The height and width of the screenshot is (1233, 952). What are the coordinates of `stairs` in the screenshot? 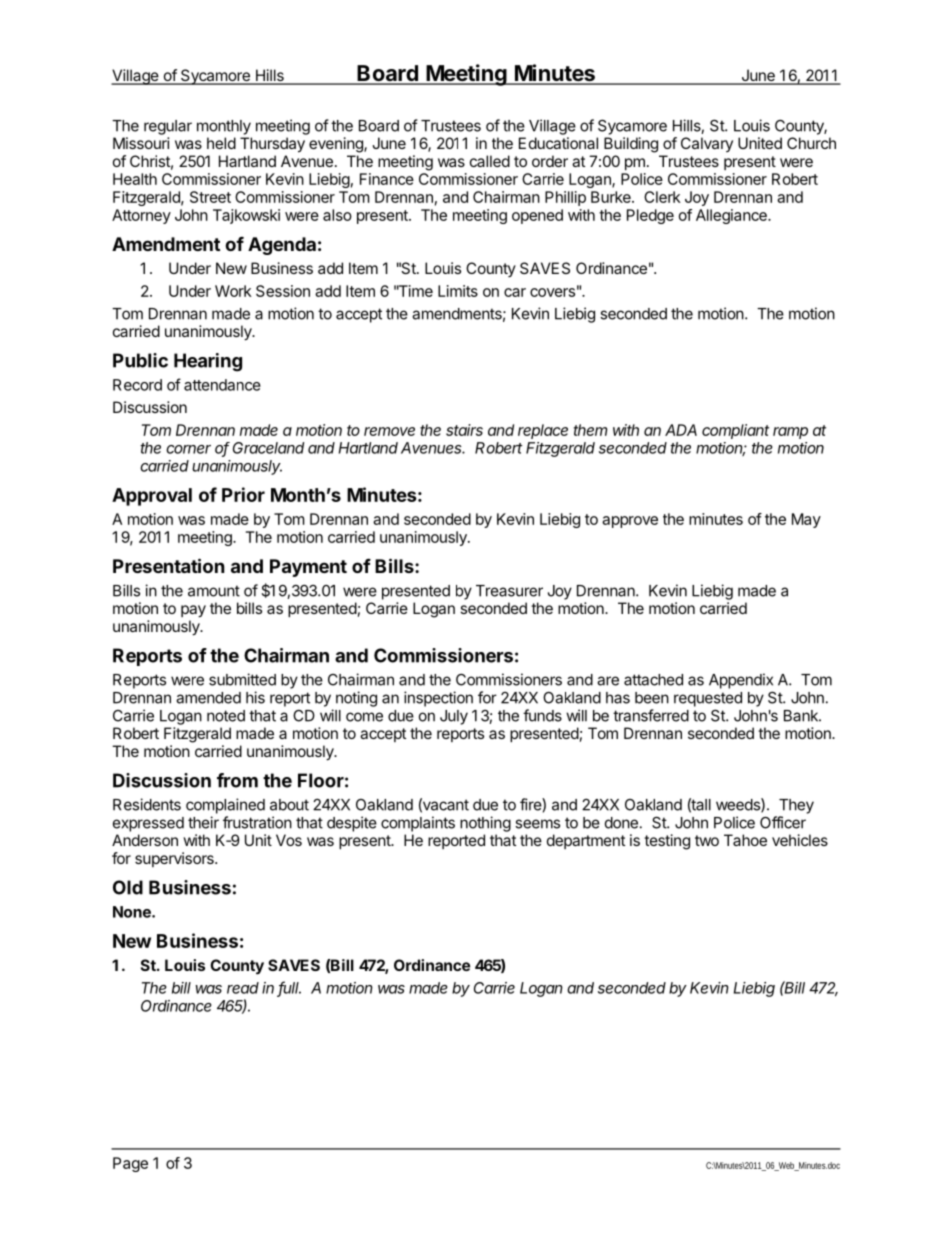 It's located at (464, 430).
